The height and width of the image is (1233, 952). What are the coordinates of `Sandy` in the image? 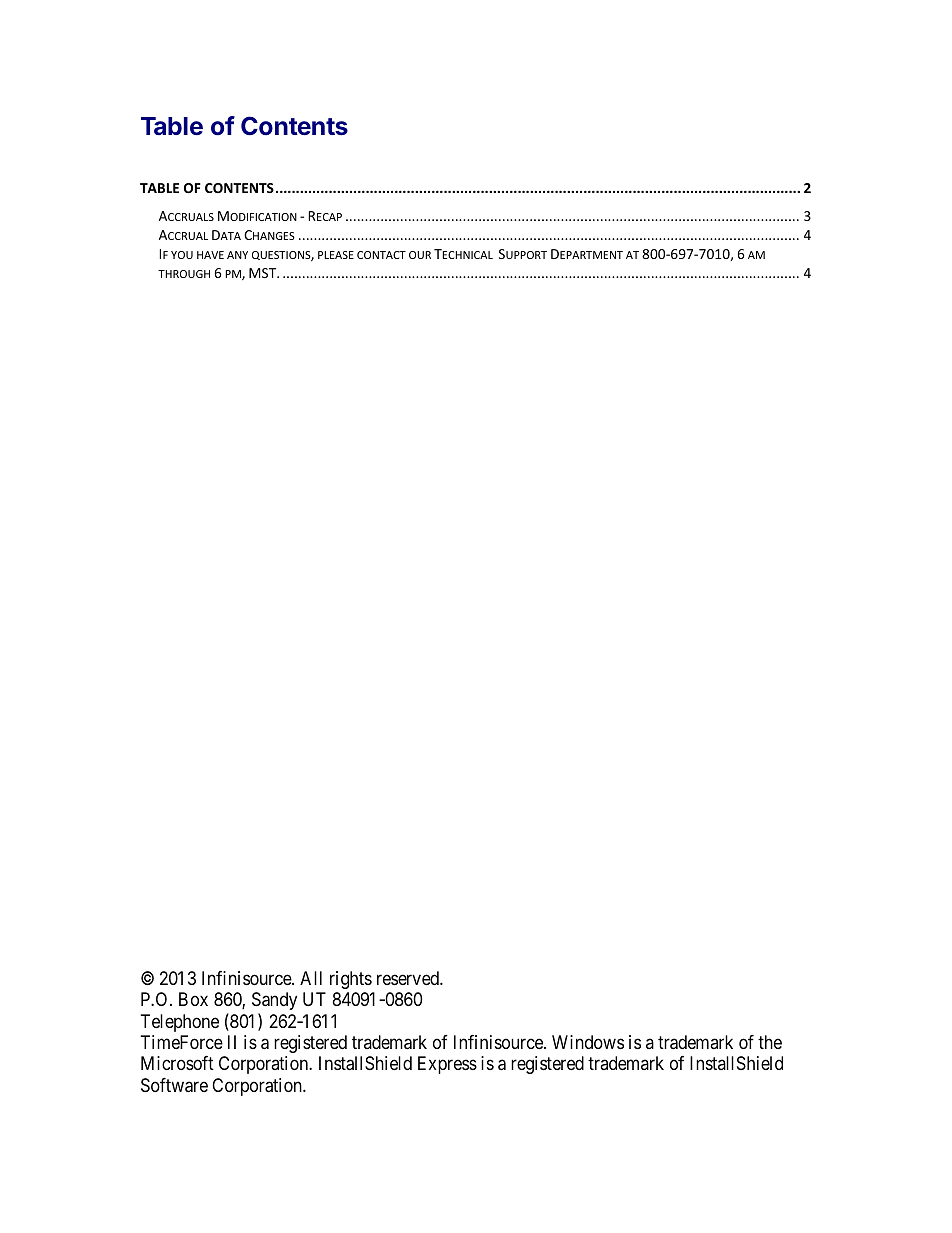 It's located at (274, 1001).
